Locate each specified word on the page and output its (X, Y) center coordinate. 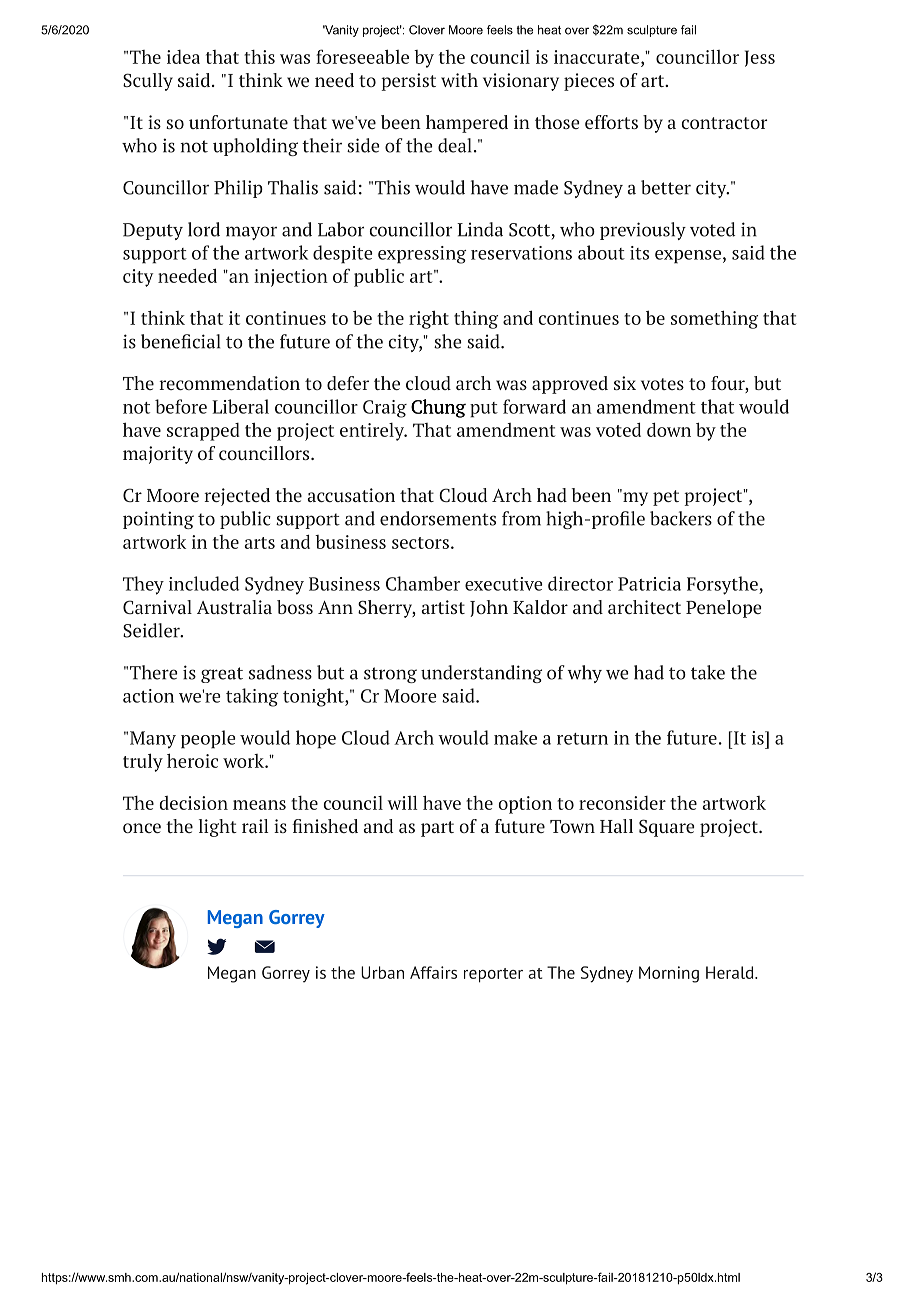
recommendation (229, 383)
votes (662, 384)
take (708, 672)
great (222, 675)
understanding (481, 674)
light (218, 828)
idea (183, 57)
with (459, 80)
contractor (724, 123)
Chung (438, 408)
